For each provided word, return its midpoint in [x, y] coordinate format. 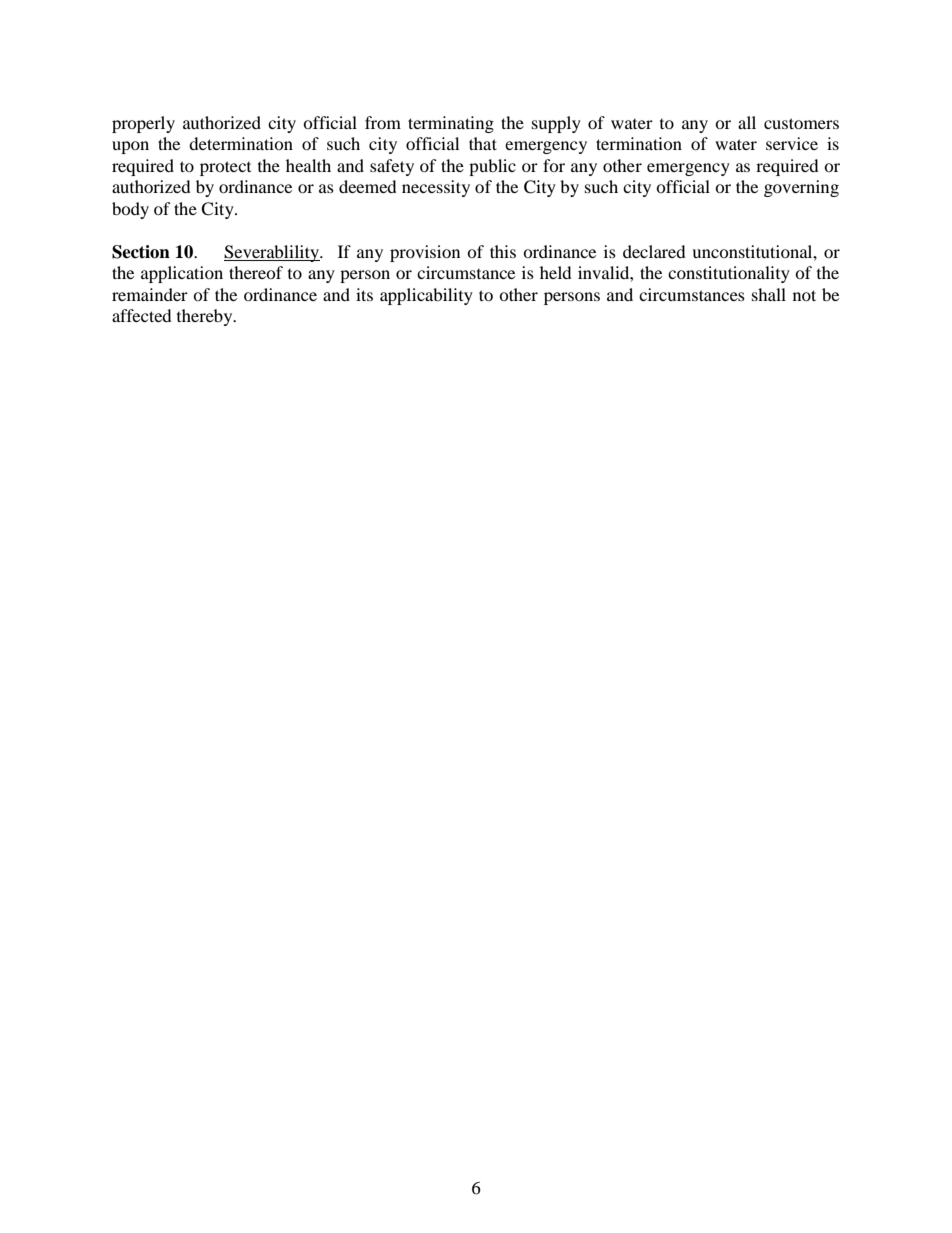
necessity [436, 188]
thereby [206, 317]
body [130, 210]
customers [801, 123]
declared [654, 251]
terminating [451, 124]
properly [143, 124]
